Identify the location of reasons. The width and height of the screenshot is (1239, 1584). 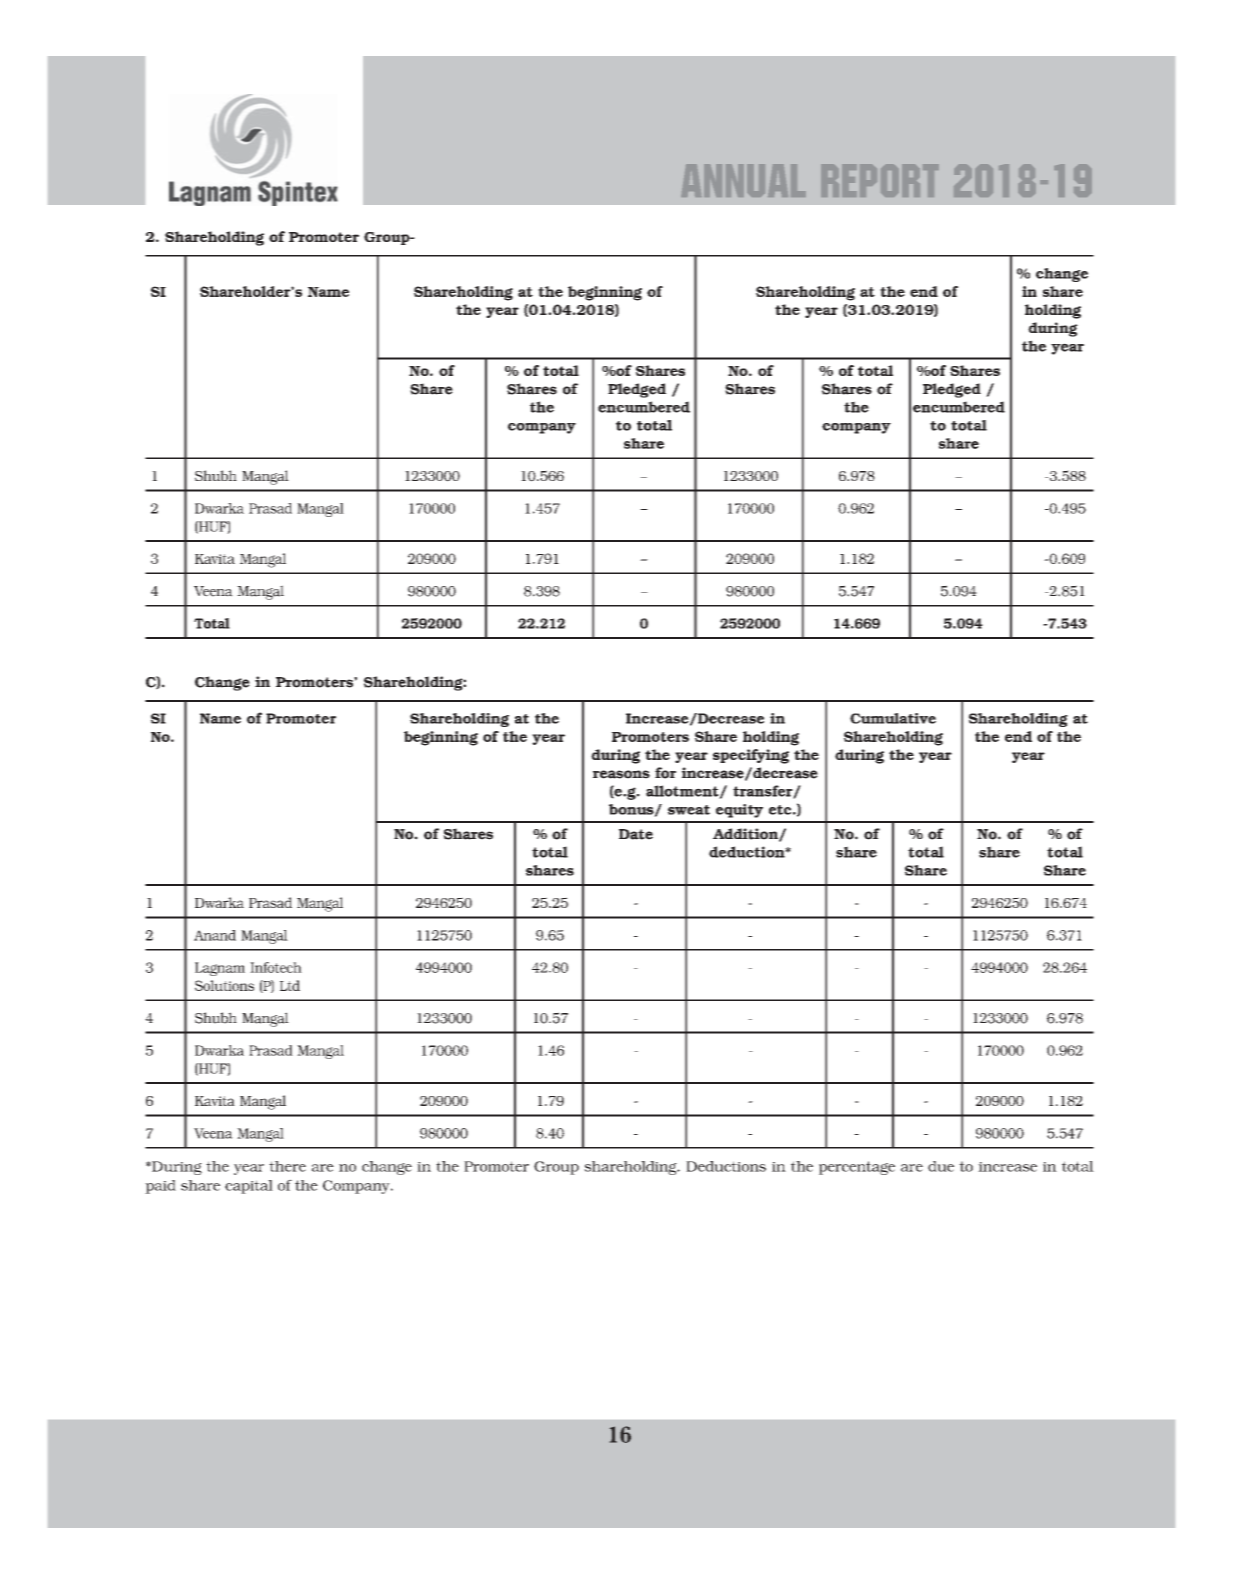
(621, 774).
